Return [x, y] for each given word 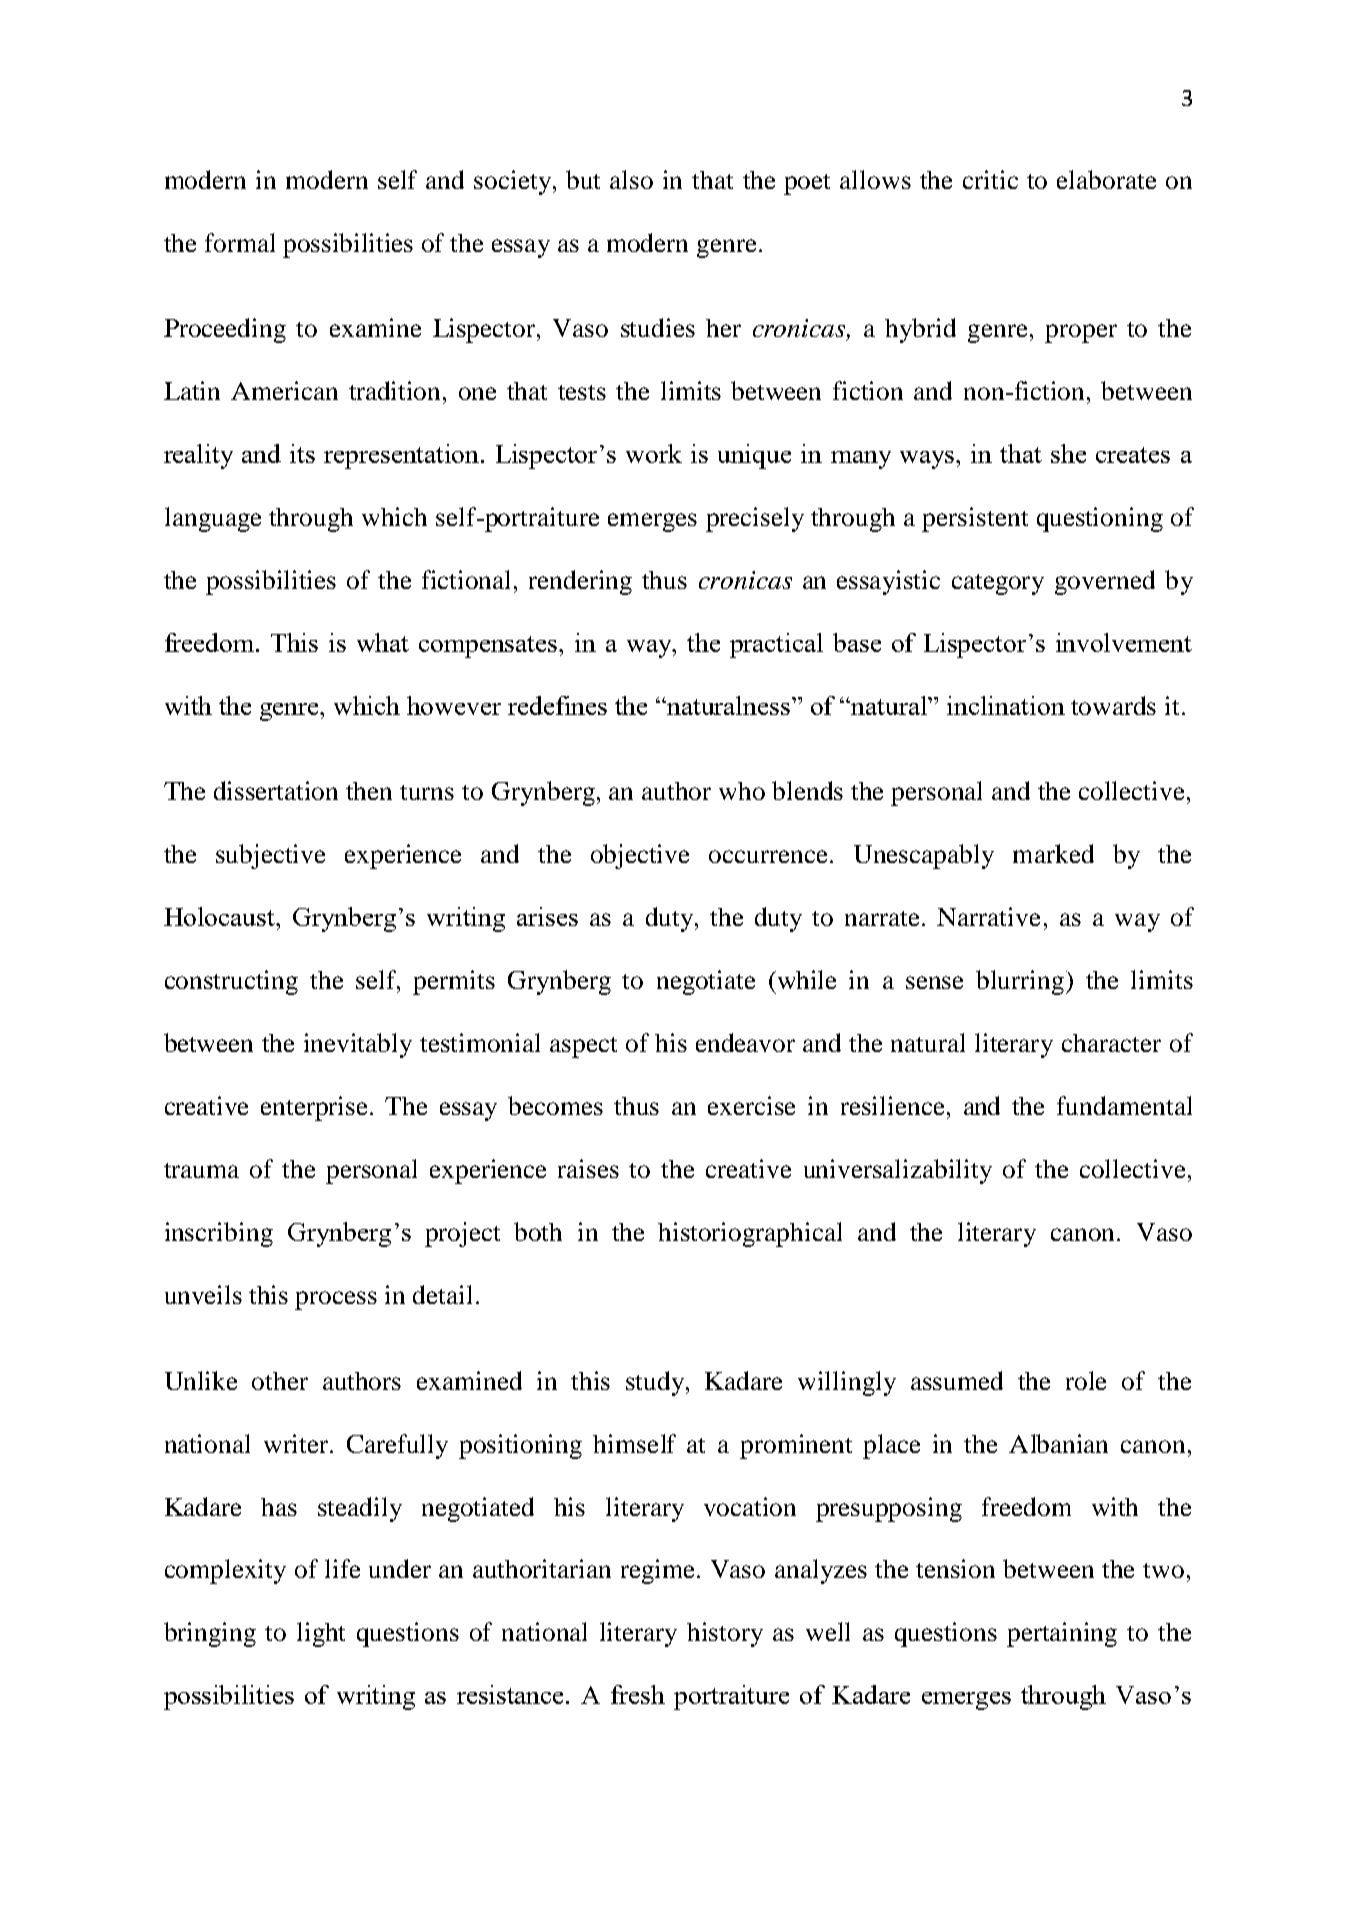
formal [240, 242]
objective [640, 856]
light [321, 1634]
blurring [1021, 982]
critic [990, 179]
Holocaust [220, 916]
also [631, 179]
